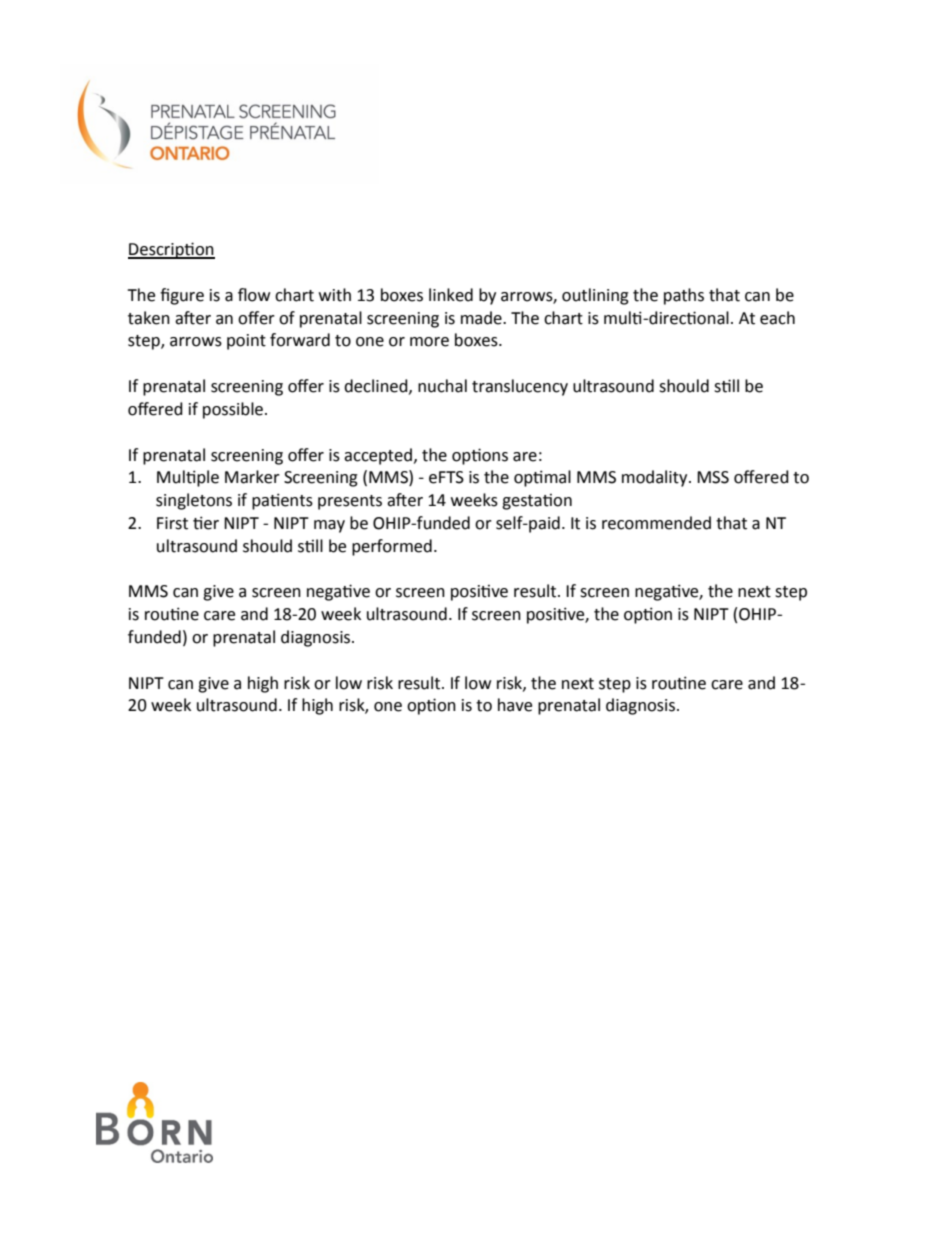 The image size is (952, 1233). I want to click on tier, so click(206, 523).
